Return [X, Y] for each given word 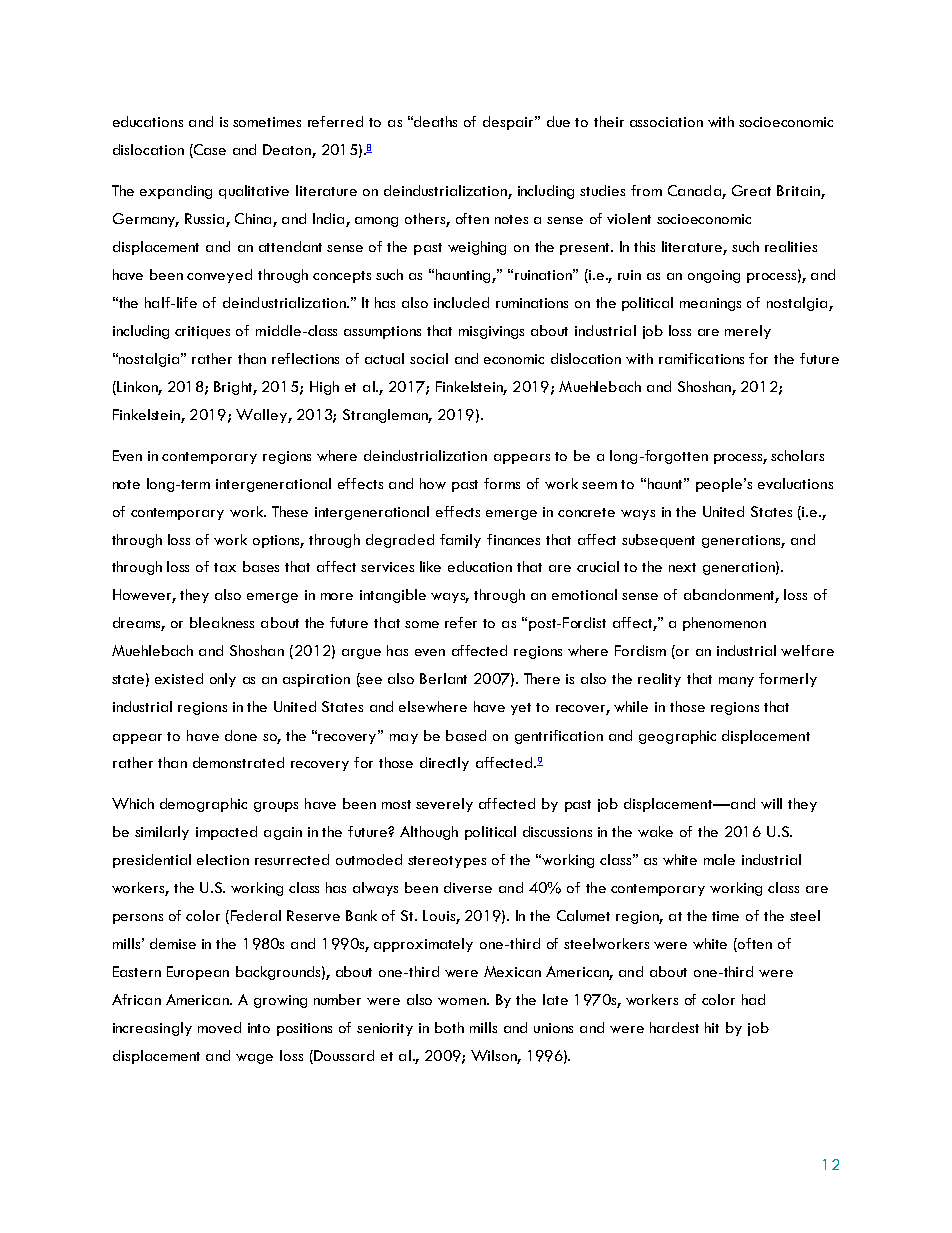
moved [219, 1027]
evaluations [795, 483]
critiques [202, 332]
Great [751, 190]
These [290, 511]
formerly [788, 680]
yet [521, 709]
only [223, 680]
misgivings [491, 332]
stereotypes [447, 862]
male [719, 859]
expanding [176, 192]
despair [510, 123]
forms [502, 483]
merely [748, 332]
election [223, 859]
